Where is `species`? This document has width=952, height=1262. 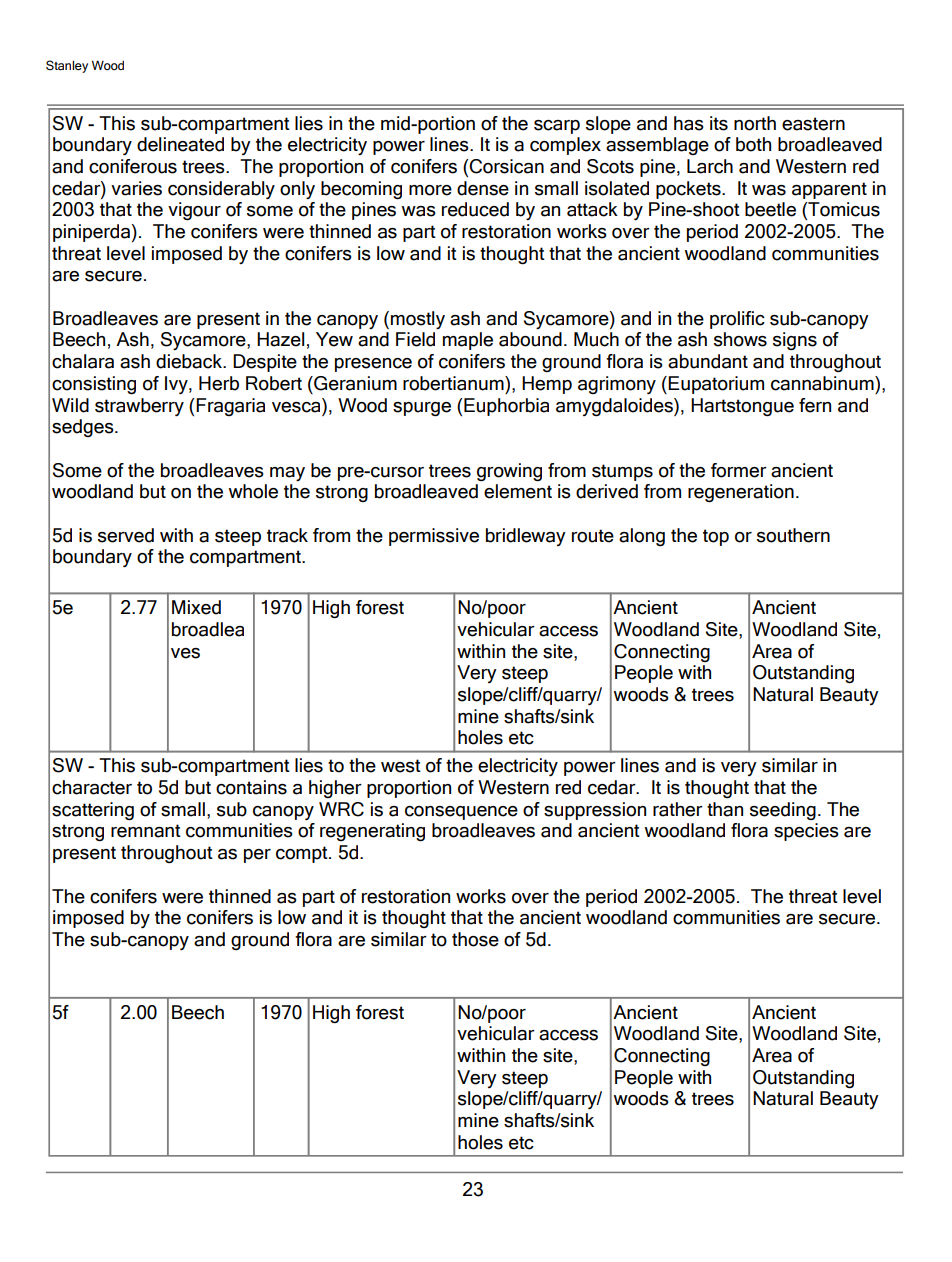
species is located at coordinates (806, 832).
